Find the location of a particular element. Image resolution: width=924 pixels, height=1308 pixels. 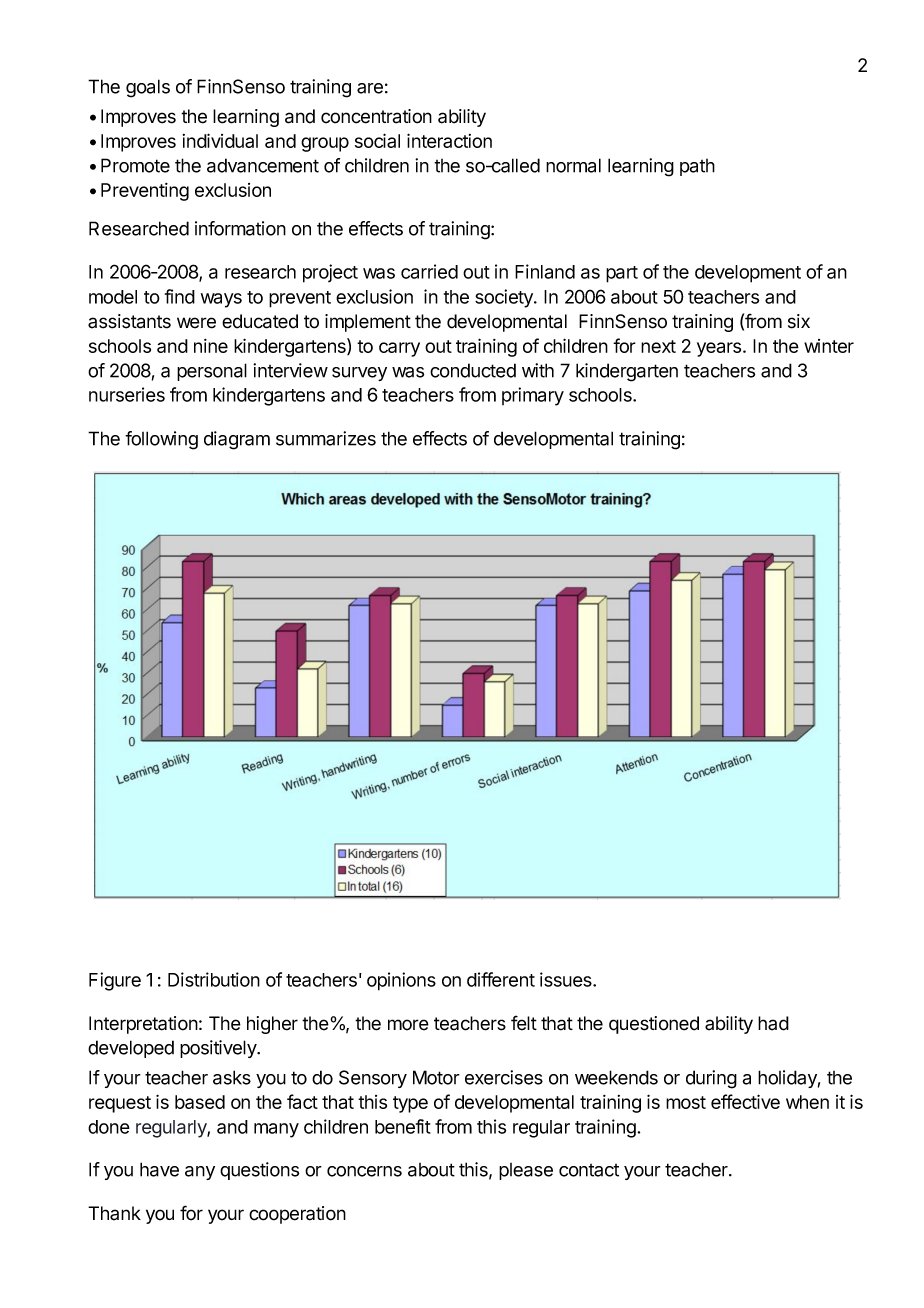

summarizes is located at coordinates (326, 438).
